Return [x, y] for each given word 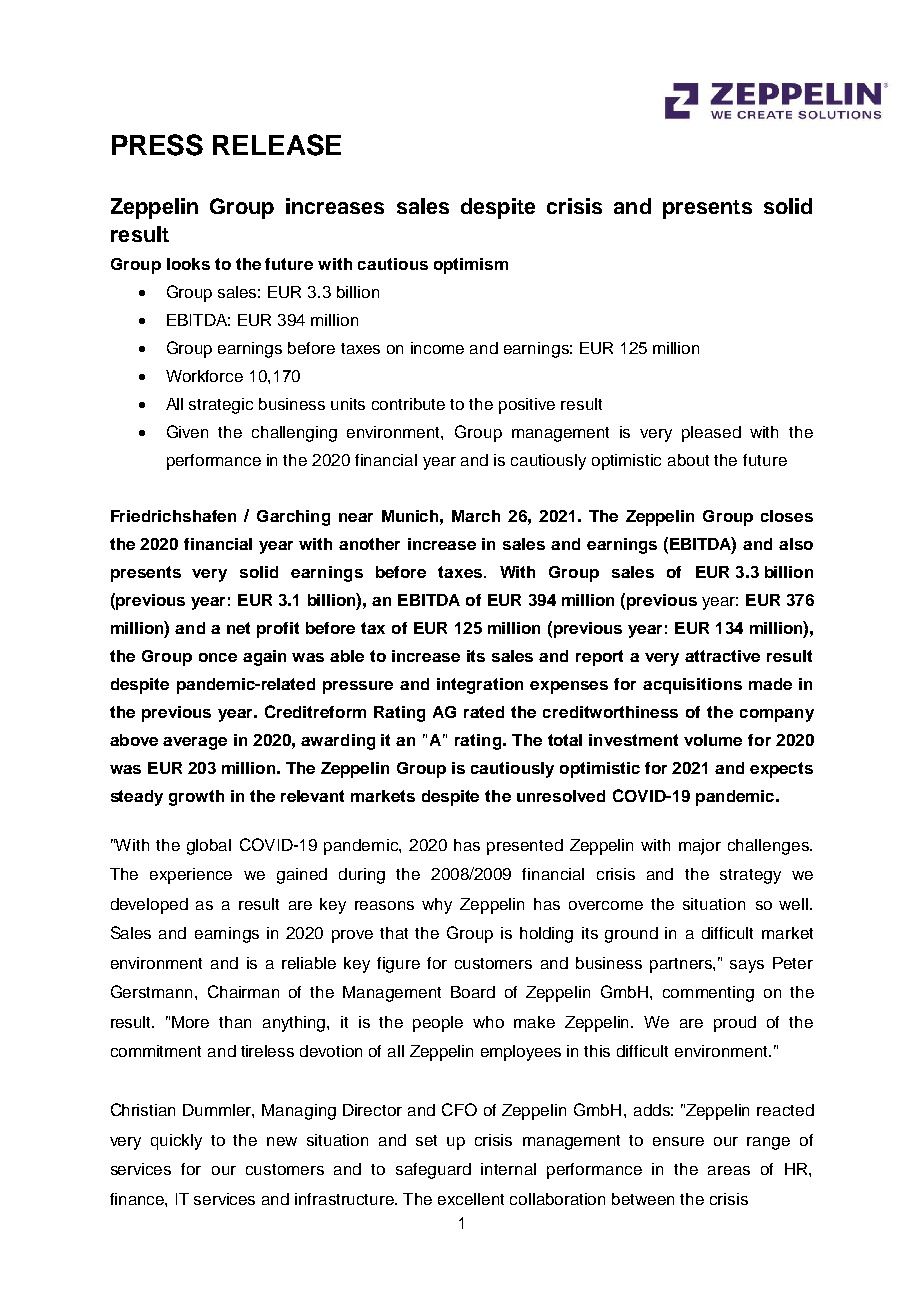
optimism [471, 266]
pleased [711, 434]
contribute [408, 404]
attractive [722, 656]
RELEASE [277, 145]
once [218, 657]
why [437, 906]
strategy [750, 876]
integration [480, 686]
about [688, 460]
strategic [221, 406]
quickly [176, 1142]
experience [191, 876]
